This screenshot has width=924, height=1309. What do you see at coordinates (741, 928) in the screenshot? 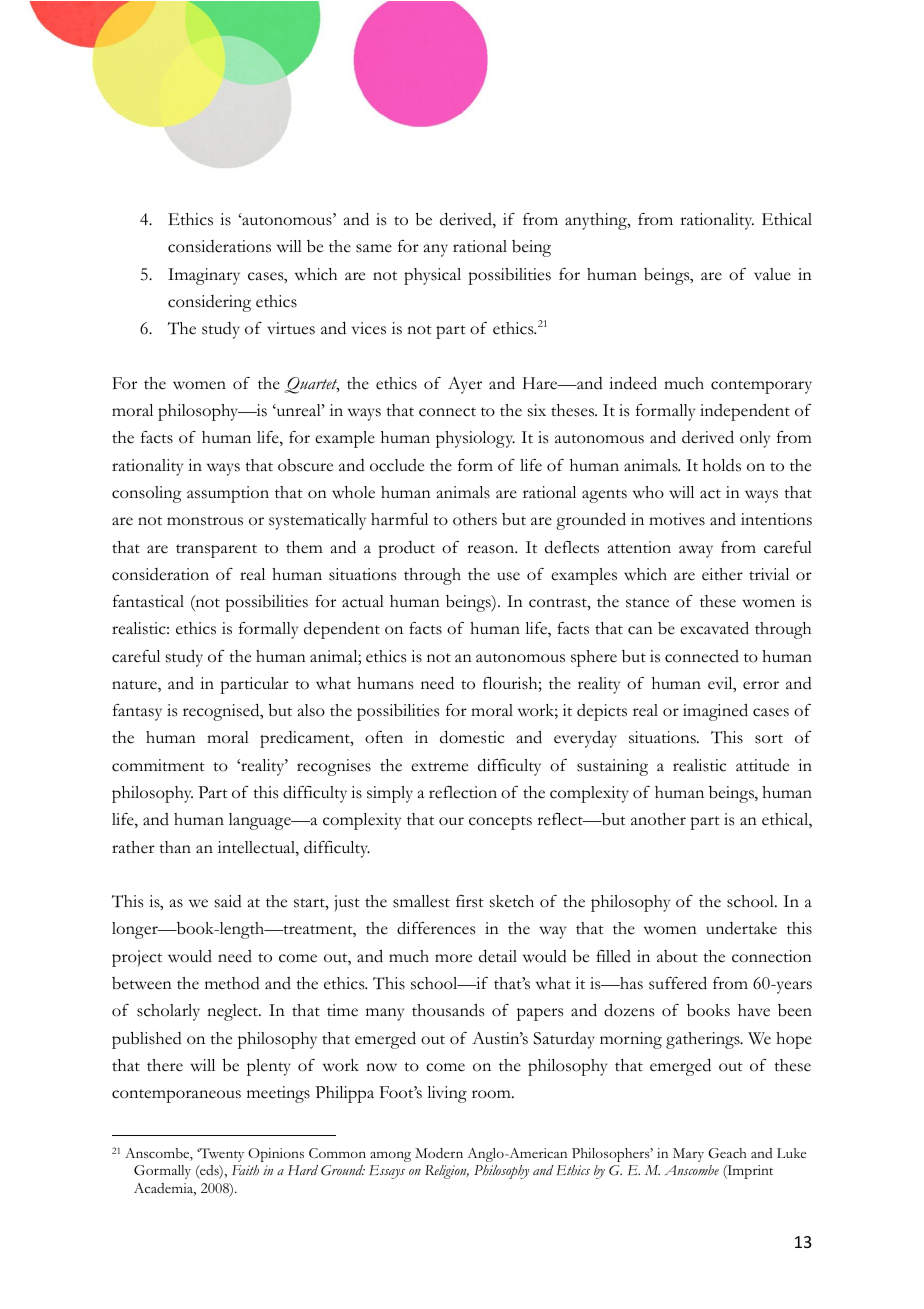
I see `undertake` at bounding box center [741, 928].
